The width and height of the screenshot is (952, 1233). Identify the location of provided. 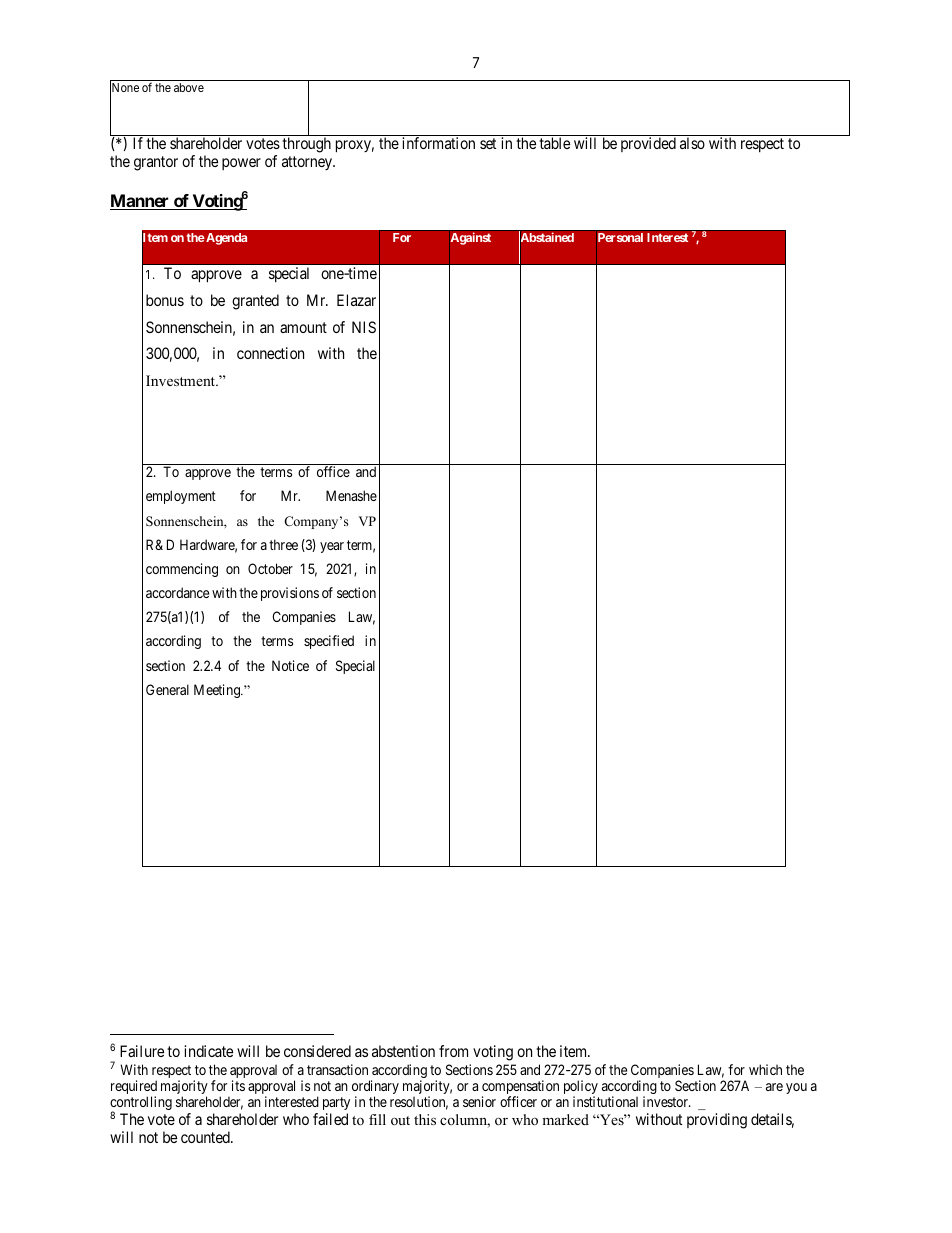
(648, 144).
